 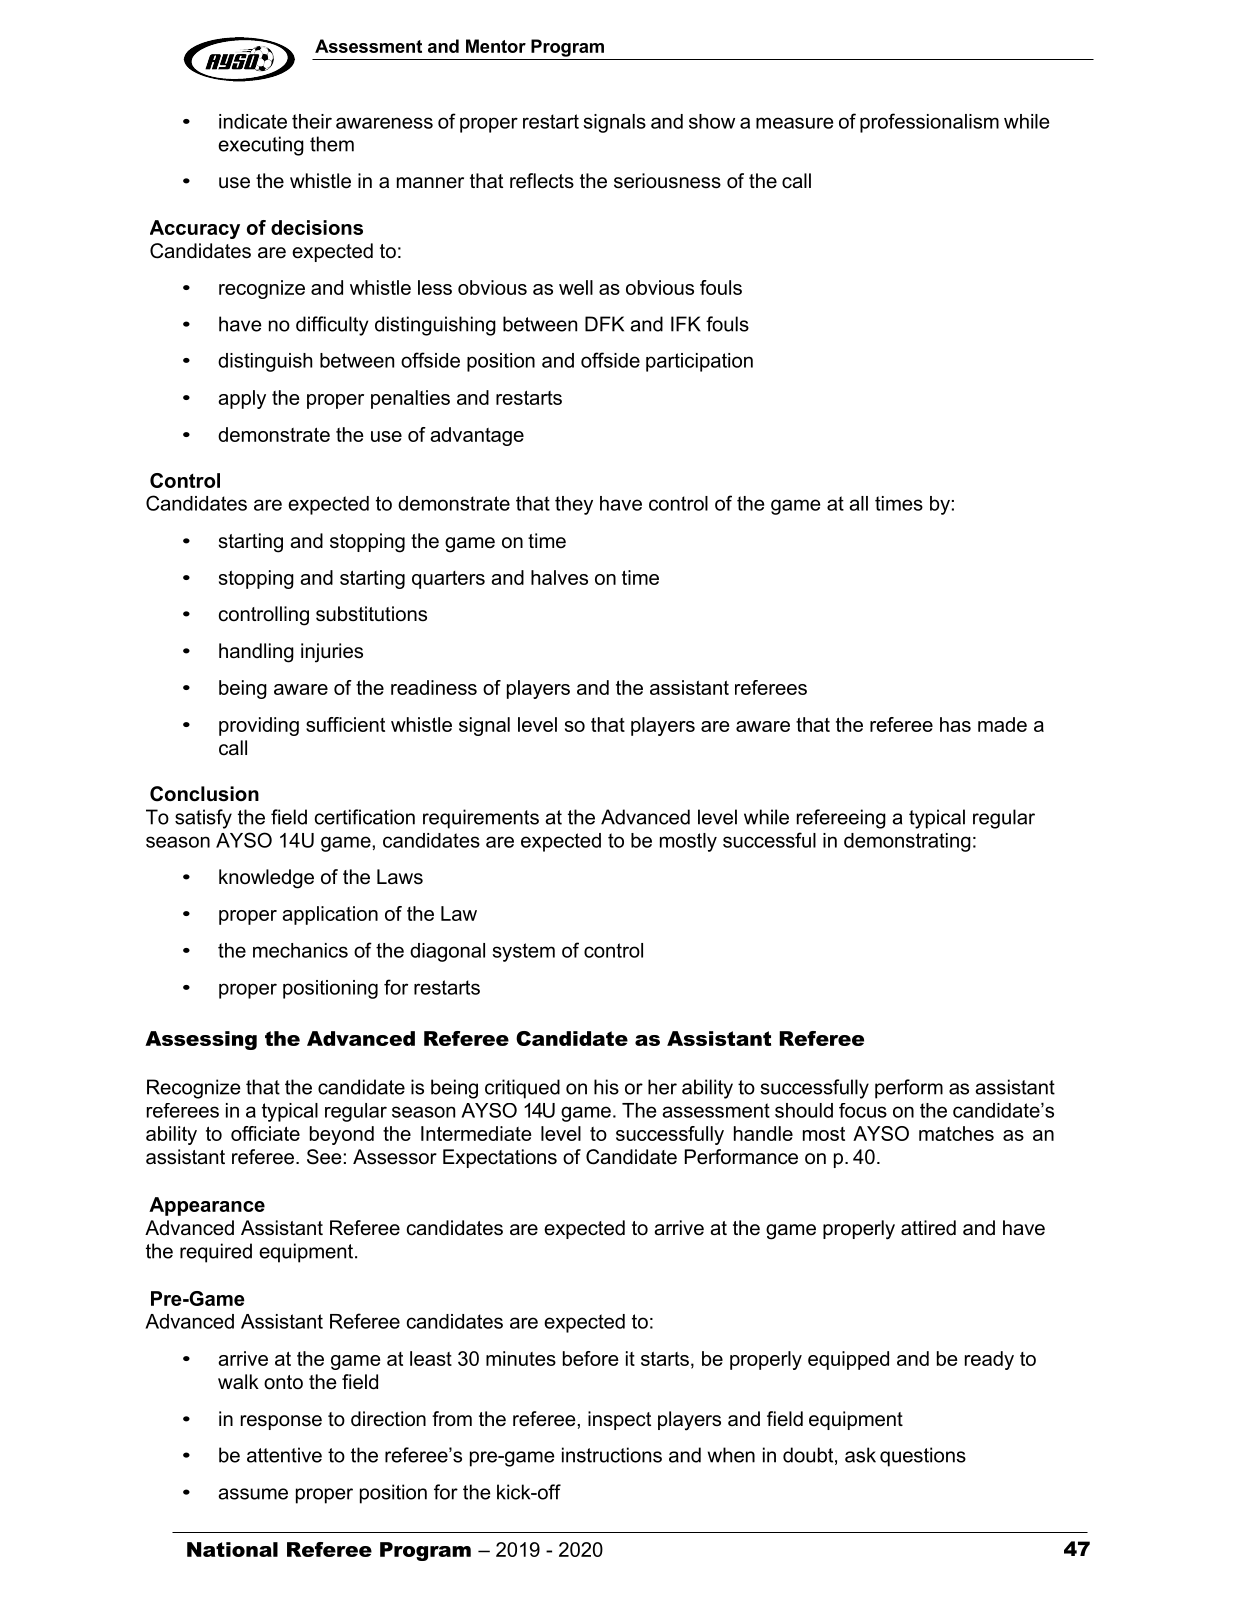 What do you see at coordinates (929, 123) in the page?
I see `professionalism` at bounding box center [929, 123].
